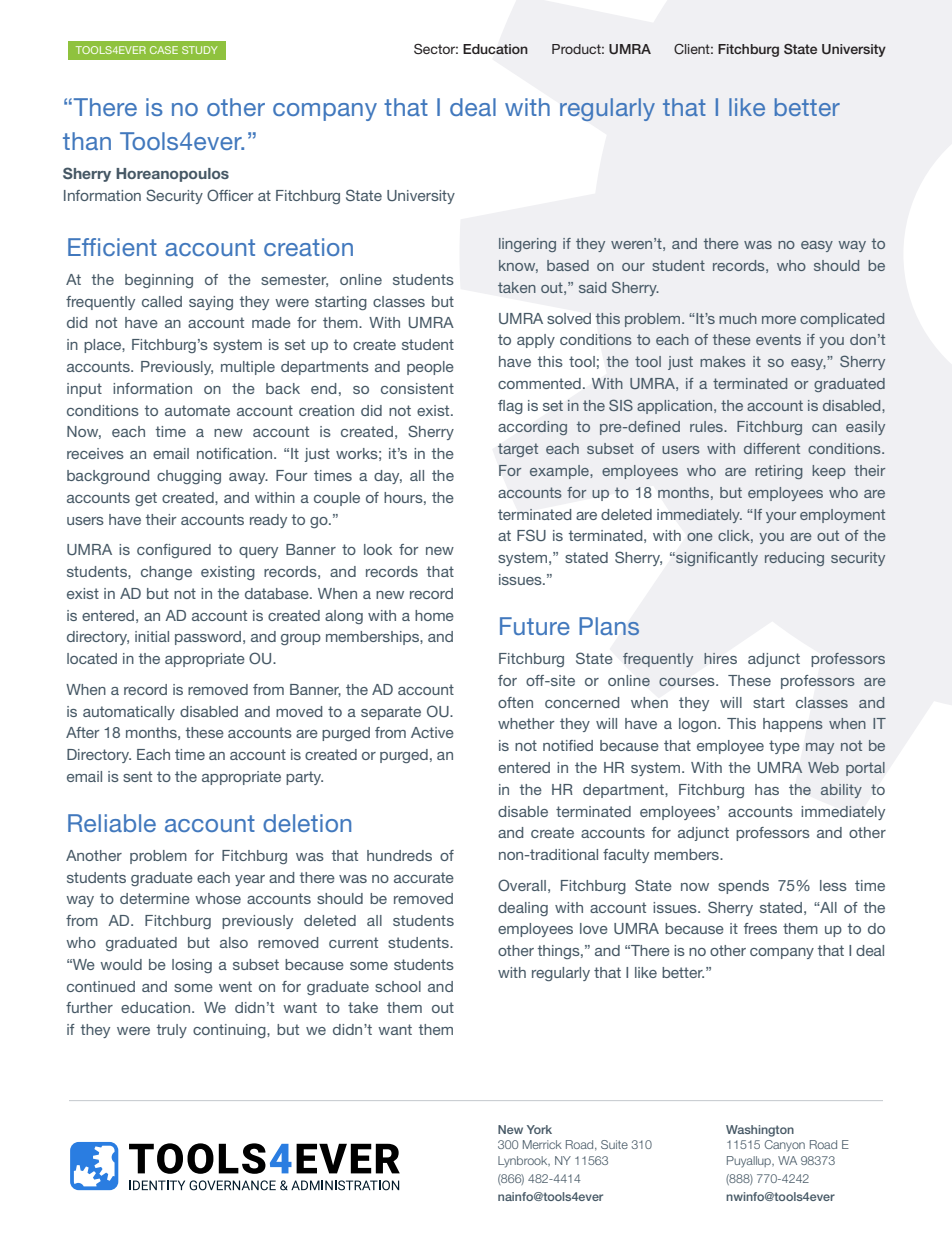 The height and width of the document is (1233, 952). What do you see at coordinates (568, 265) in the document?
I see `based` at bounding box center [568, 265].
